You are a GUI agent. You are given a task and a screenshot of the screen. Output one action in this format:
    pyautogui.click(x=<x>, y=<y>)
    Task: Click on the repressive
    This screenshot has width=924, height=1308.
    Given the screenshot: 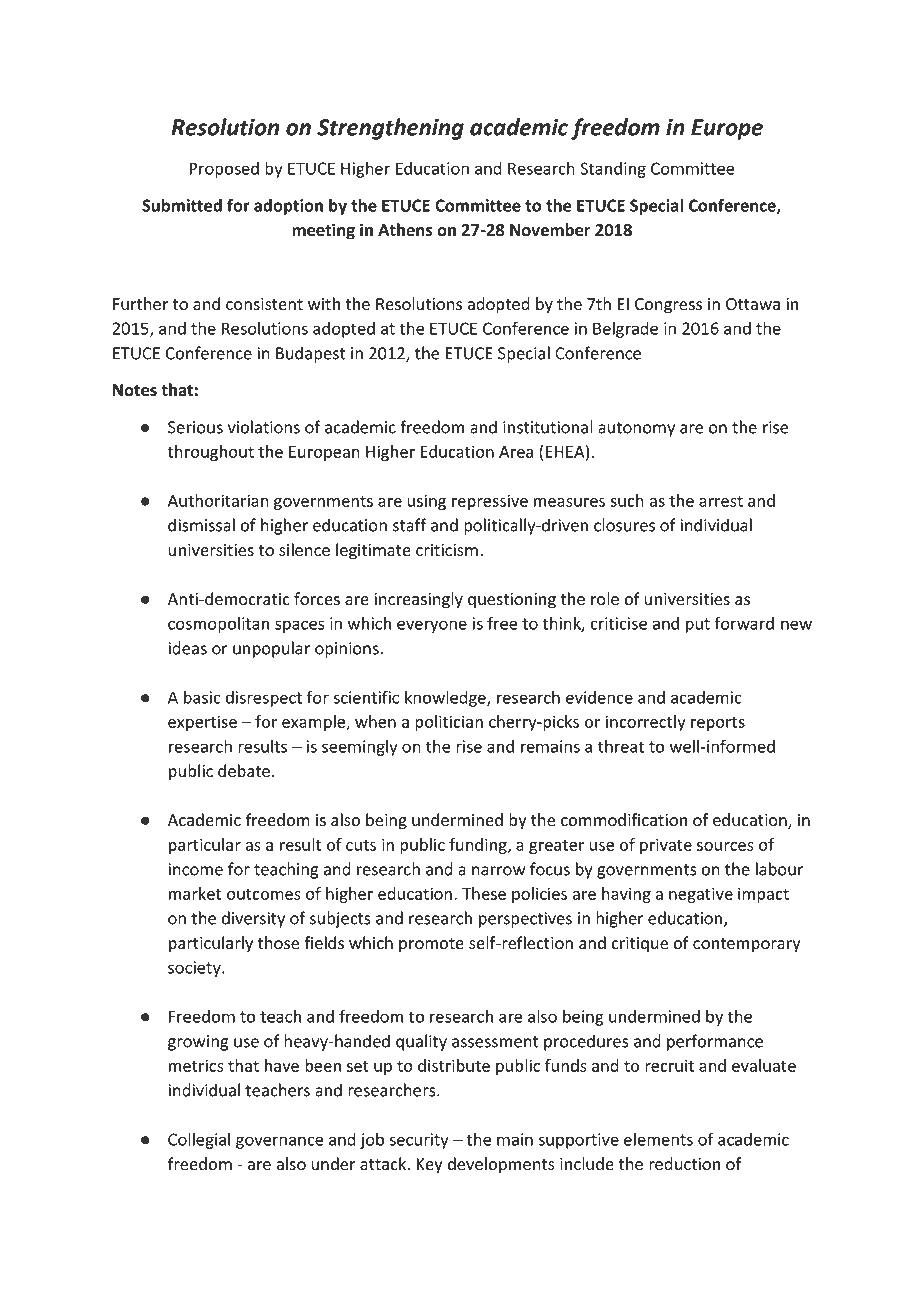 What is the action you would take?
    pyautogui.click(x=490, y=502)
